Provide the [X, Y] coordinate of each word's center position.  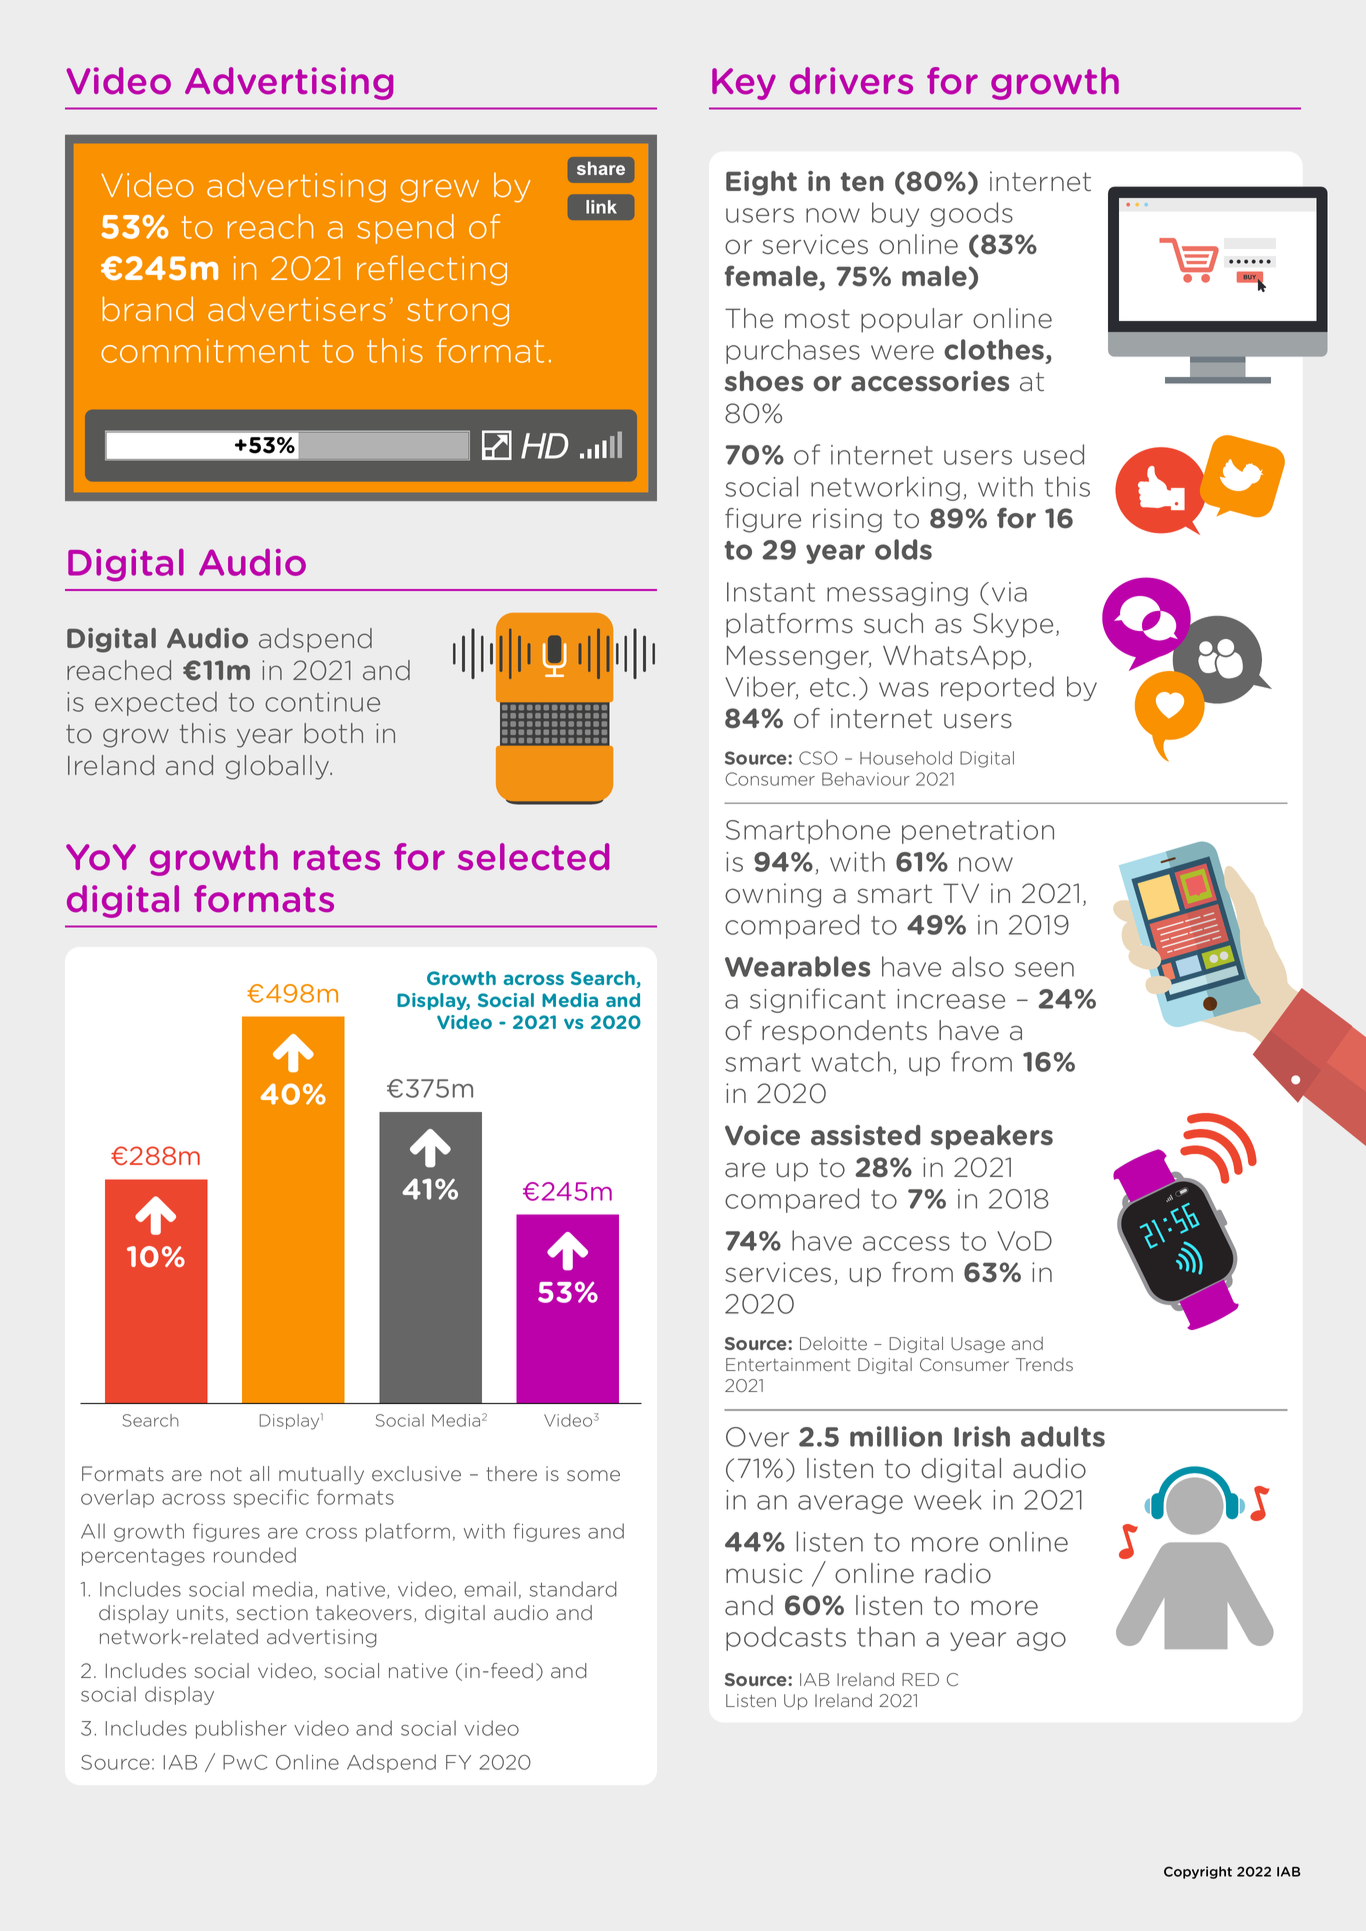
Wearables [797, 966]
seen [1044, 969]
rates [337, 858]
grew [439, 191]
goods [971, 214]
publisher [241, 1729]
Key [744, 84]
